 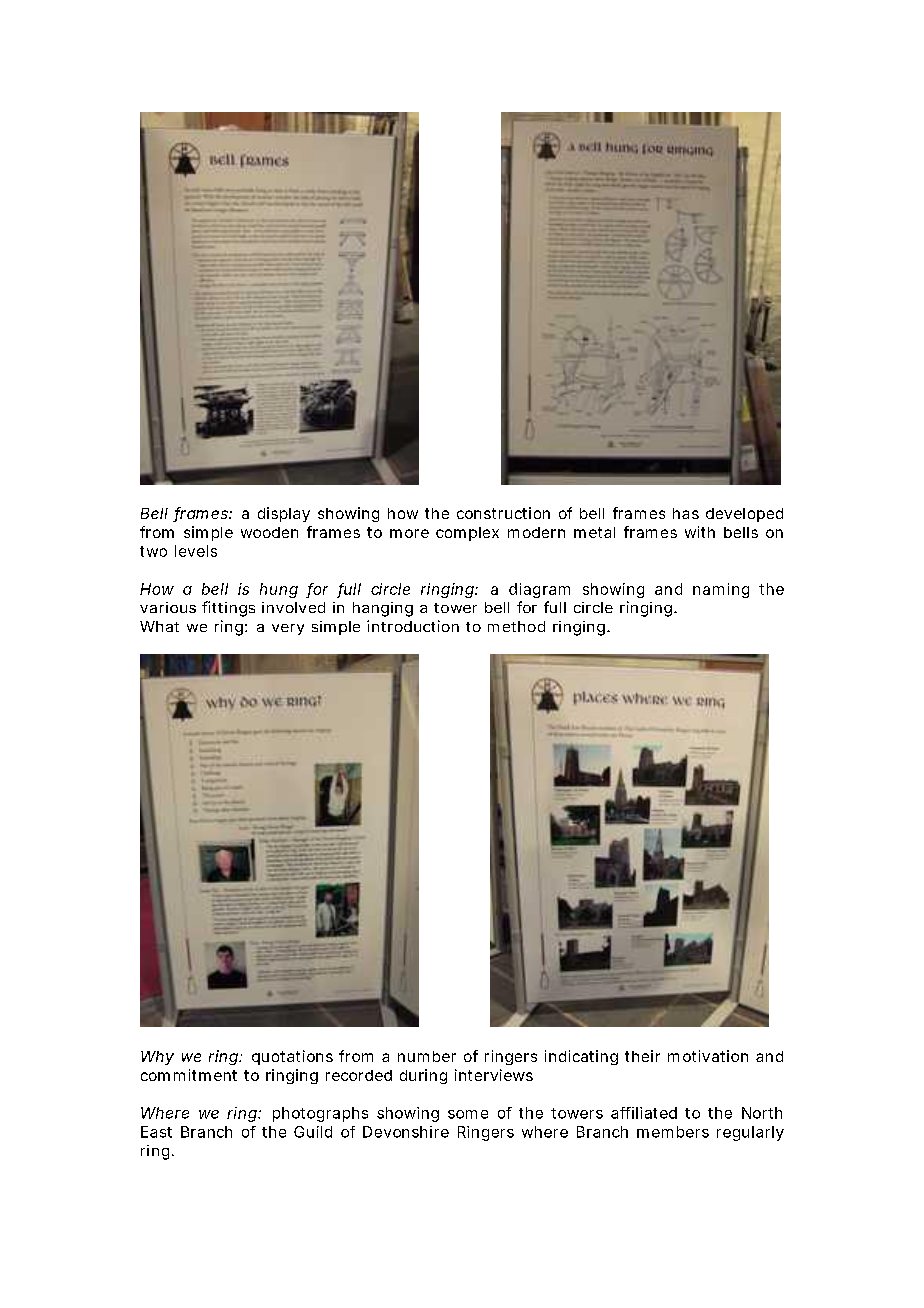 What do you see at coordinates (156, 1132) in the screenshot?
I see `East` at bounding box center [156, 1132].
